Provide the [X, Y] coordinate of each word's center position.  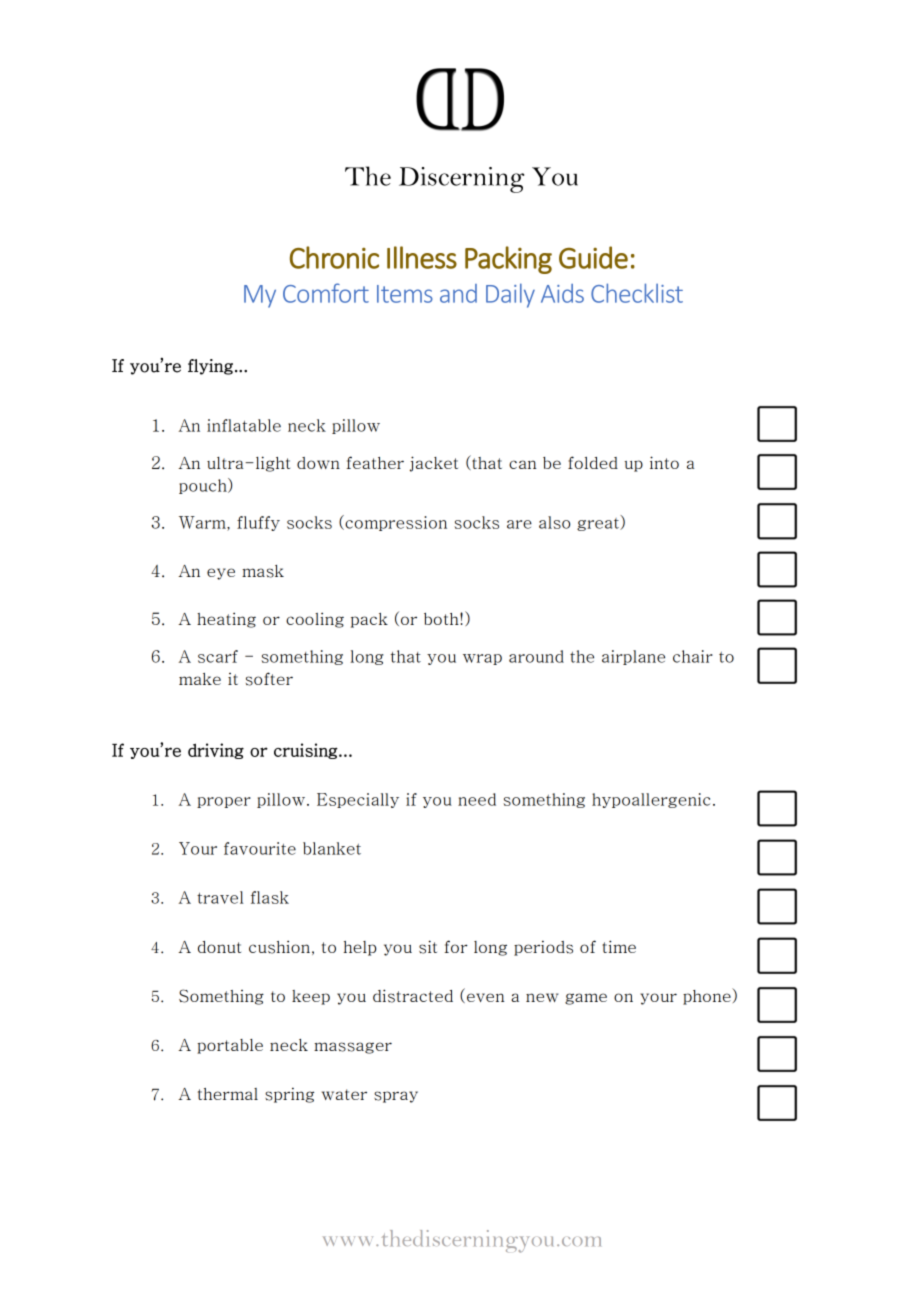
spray [396, 1097]
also [554, 522]
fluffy [258, 523]
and [458, 293]
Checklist [637, 293]
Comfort [326, 293]
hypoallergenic [651, 800]
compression [395, 523]
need [477, 799]
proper [224, 802]
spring [289, 1095]
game [586, 999]
